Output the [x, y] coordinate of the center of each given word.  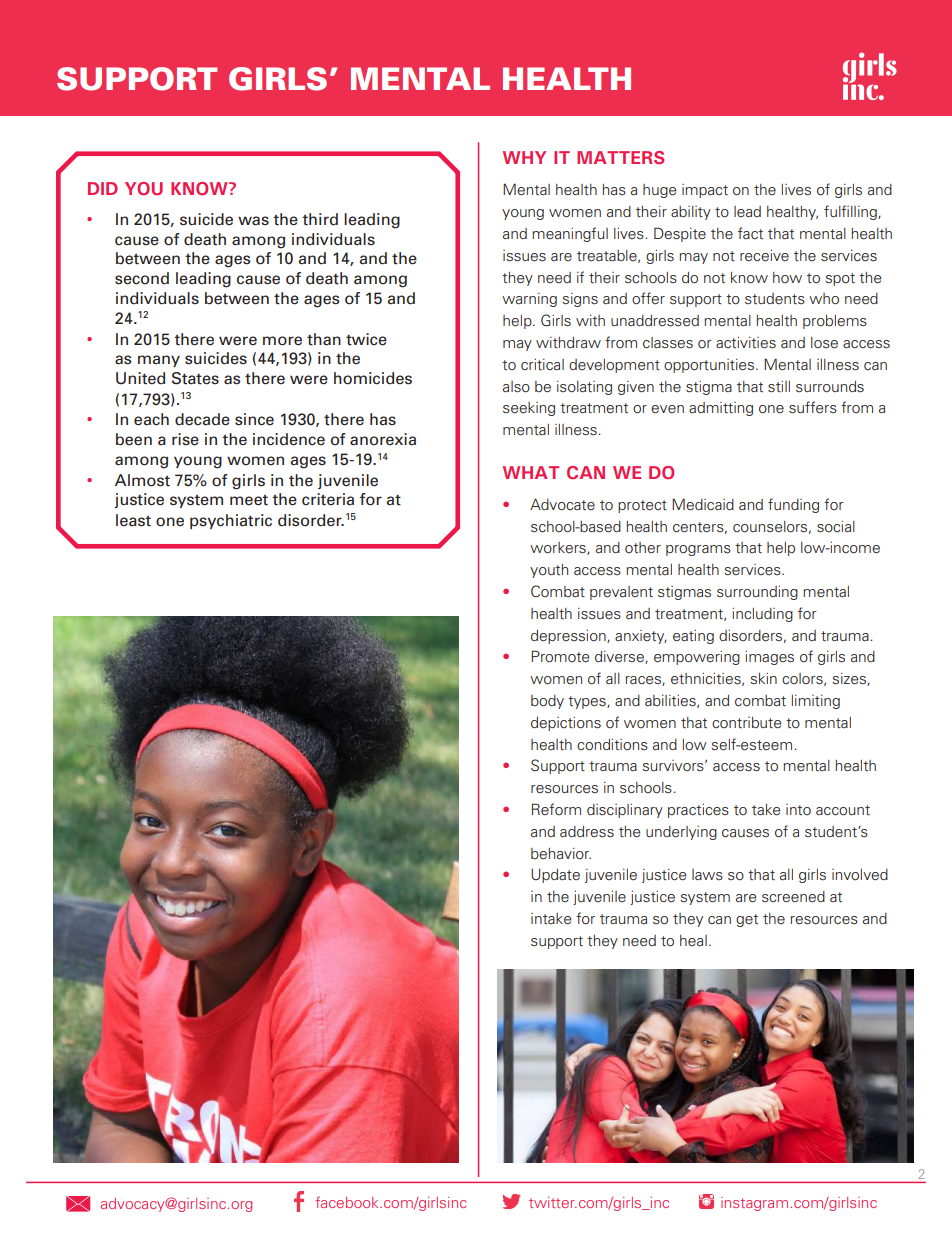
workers [559, 548]
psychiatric [231, 521]
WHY [524, 157]
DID [103, 188]
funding [793, 505]
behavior [561, 854]
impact [705, 191]
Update [555, 876]
